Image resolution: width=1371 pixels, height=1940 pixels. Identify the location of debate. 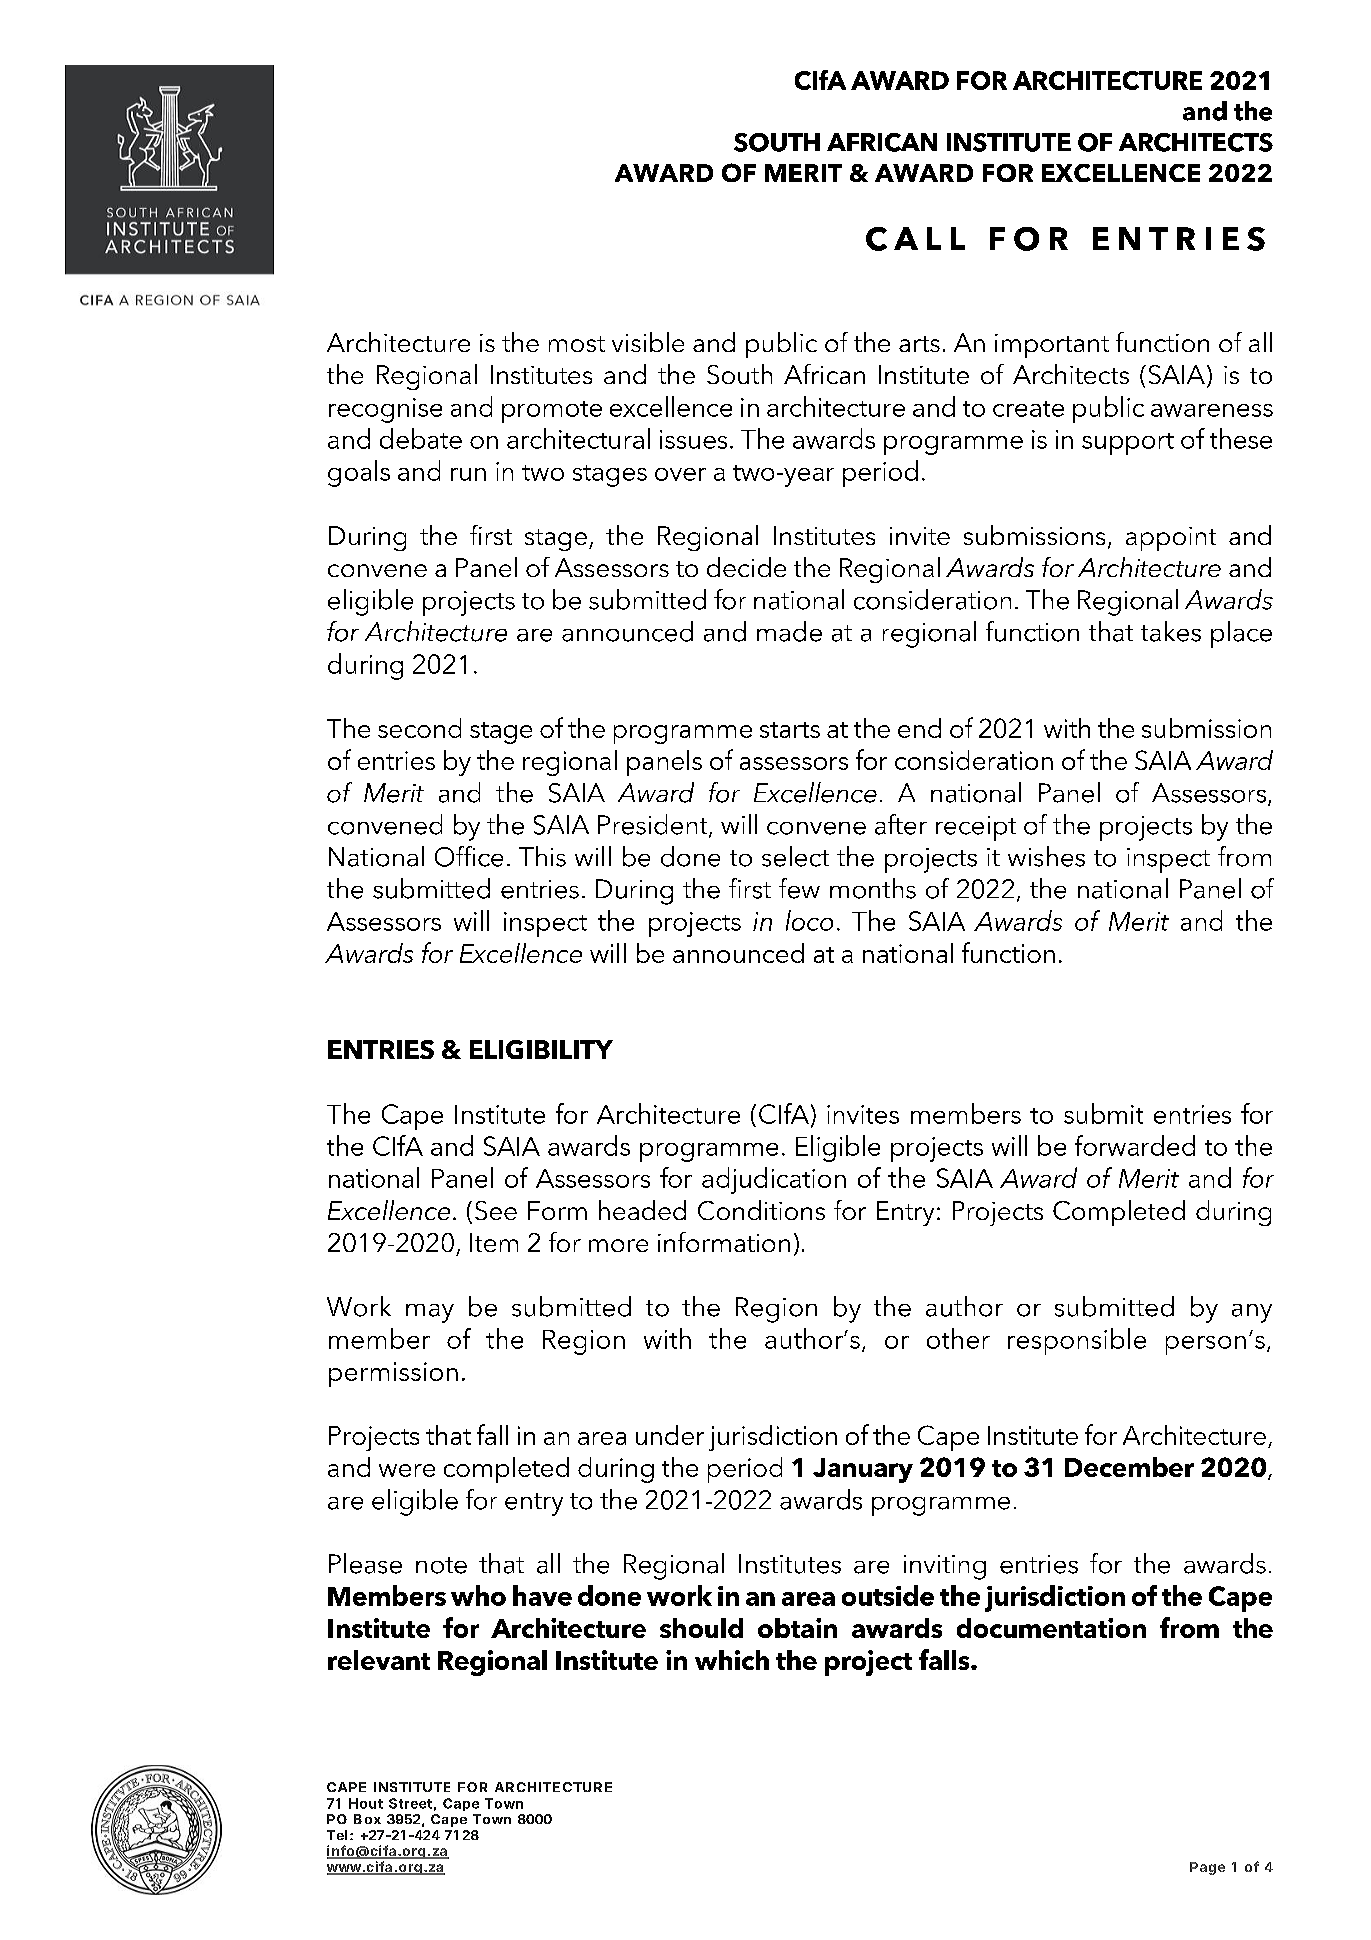
(421, 438).
